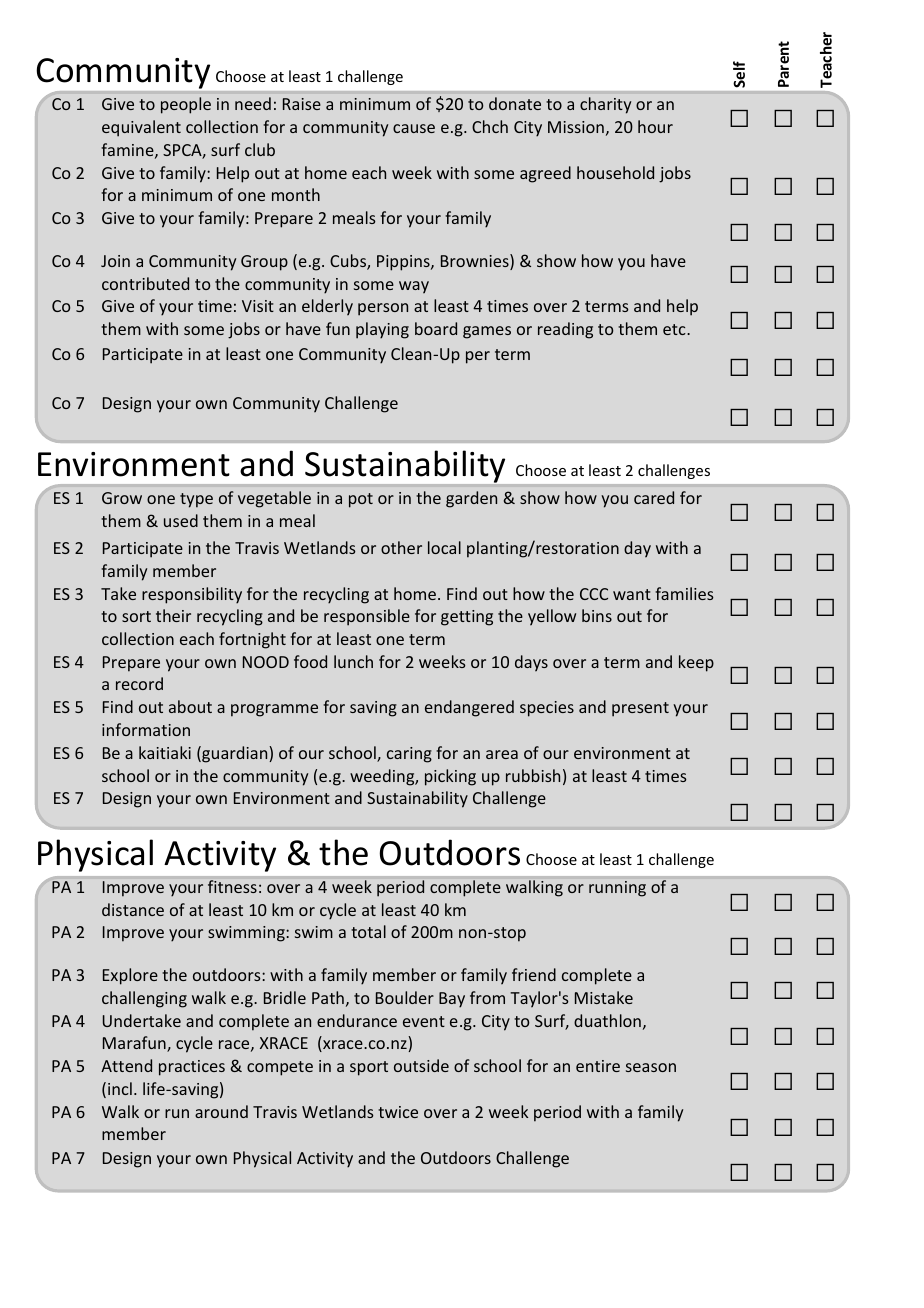 This page has height=1308, width=924. What do you see at coordinates (186, 105) in the page?
I see `people` at bounding box center [186, 105].
